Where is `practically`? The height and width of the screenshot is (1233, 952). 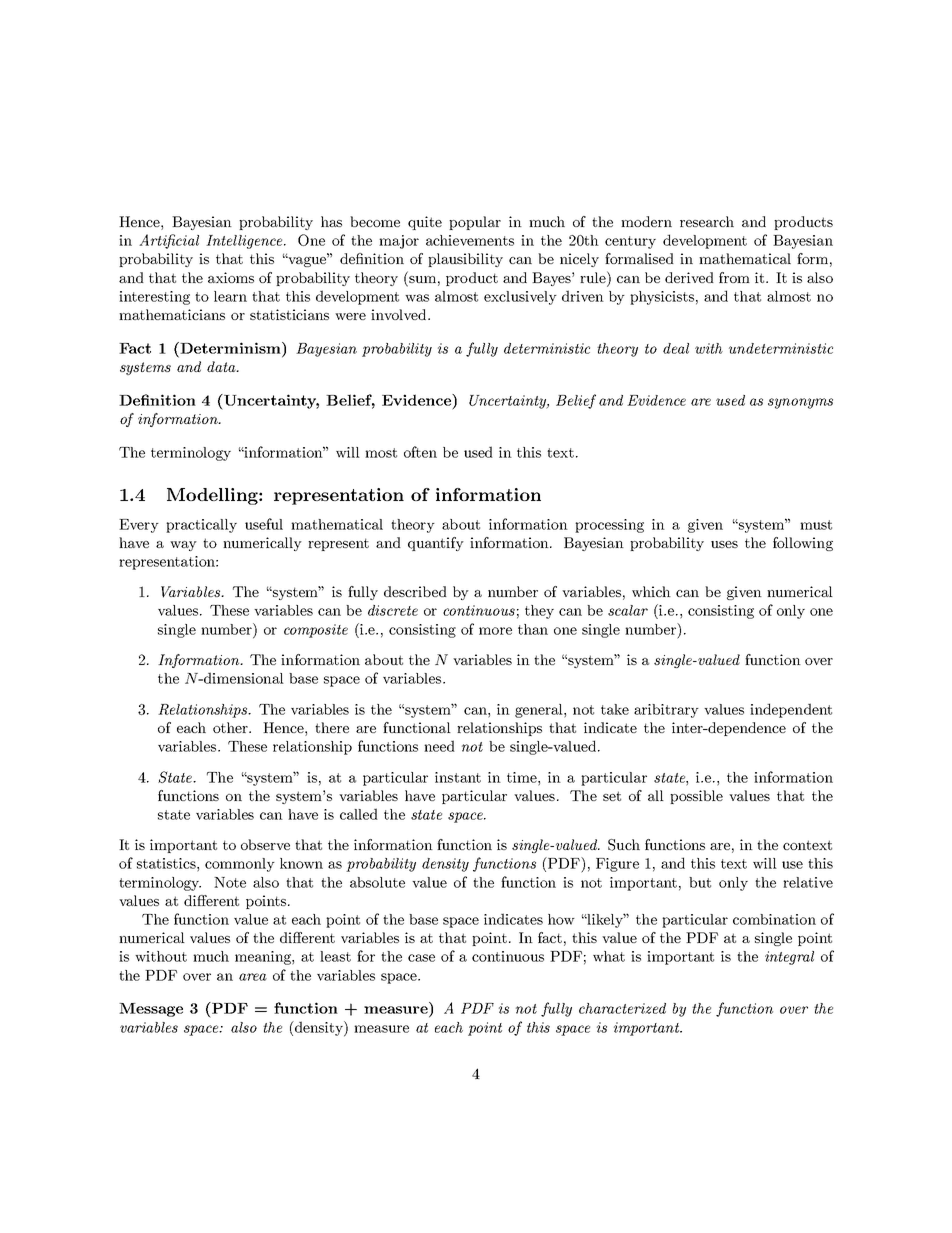 practically is located at coordinates (201, 526).
